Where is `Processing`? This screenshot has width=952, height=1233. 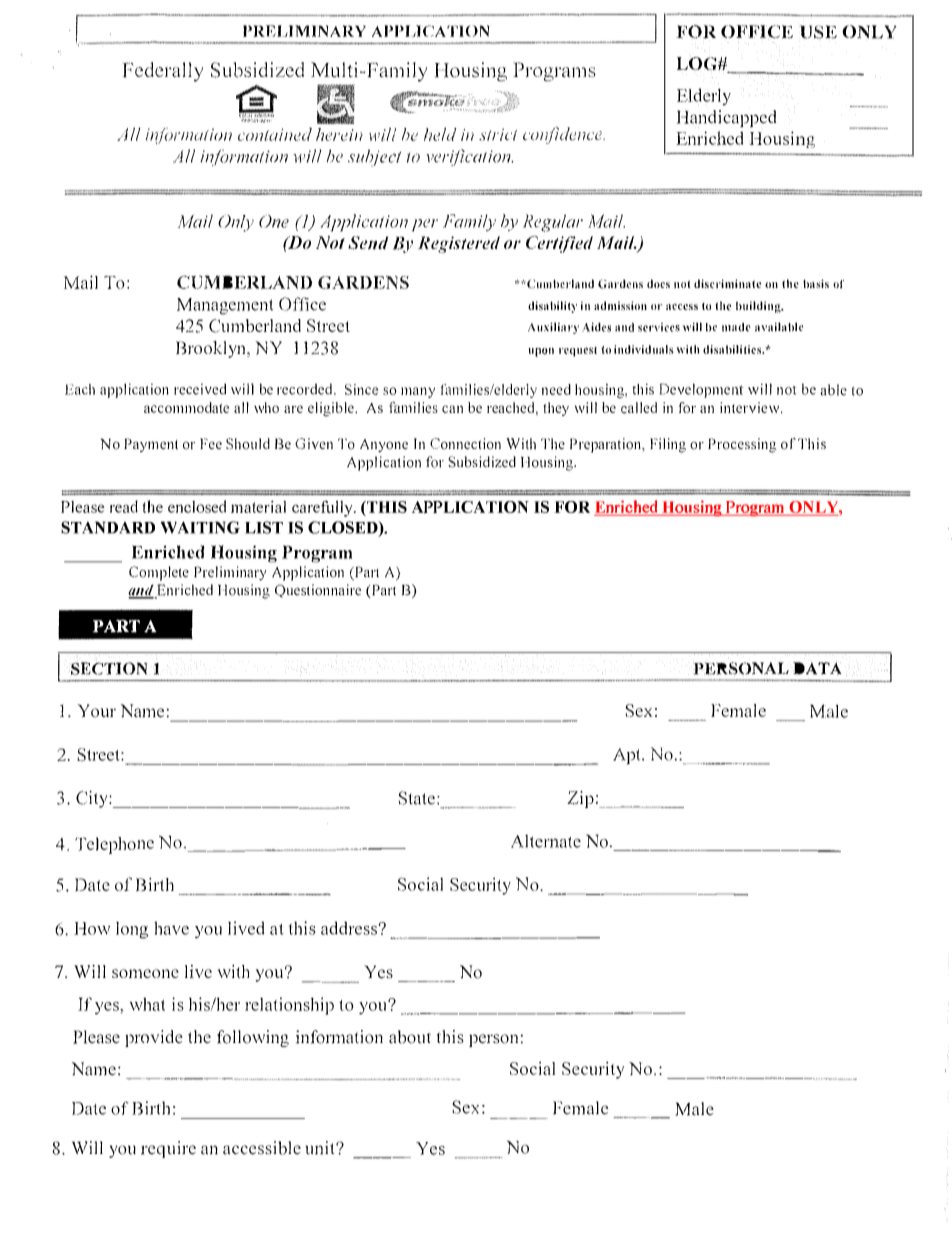 Processing is located at coordinates (742, 445).
